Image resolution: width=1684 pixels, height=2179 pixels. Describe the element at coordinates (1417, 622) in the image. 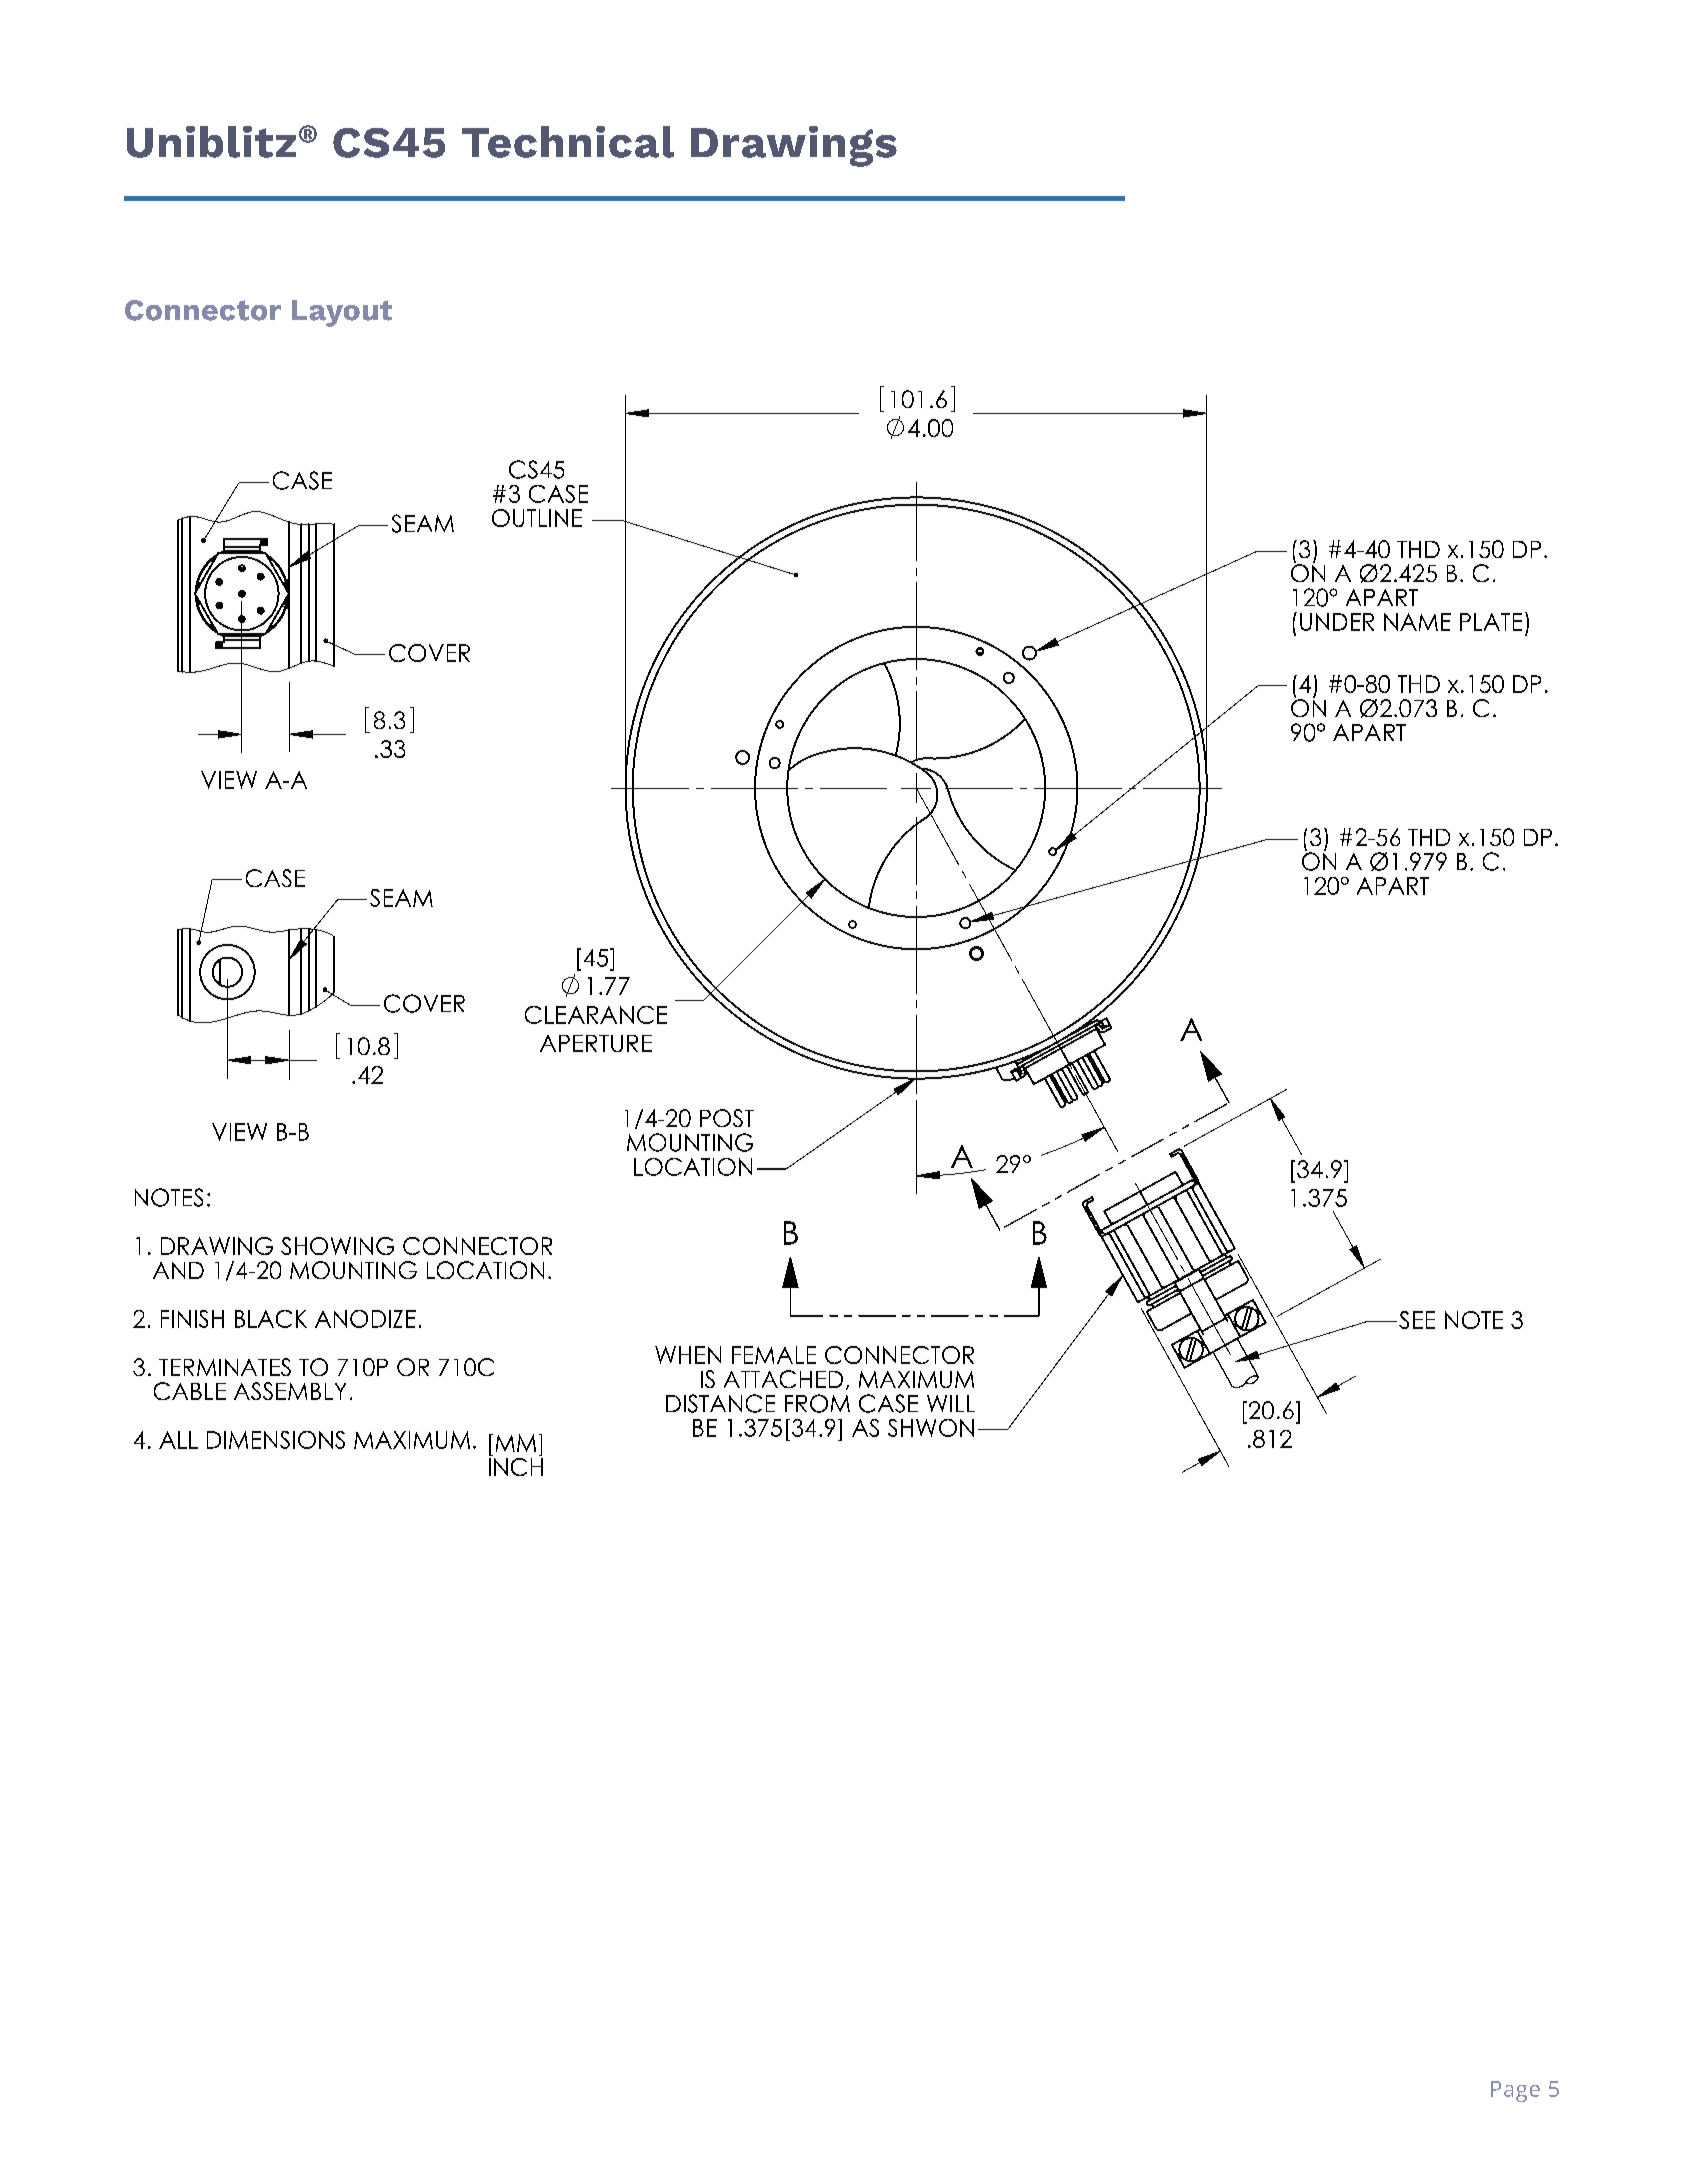

I see `NAME` at that location.
